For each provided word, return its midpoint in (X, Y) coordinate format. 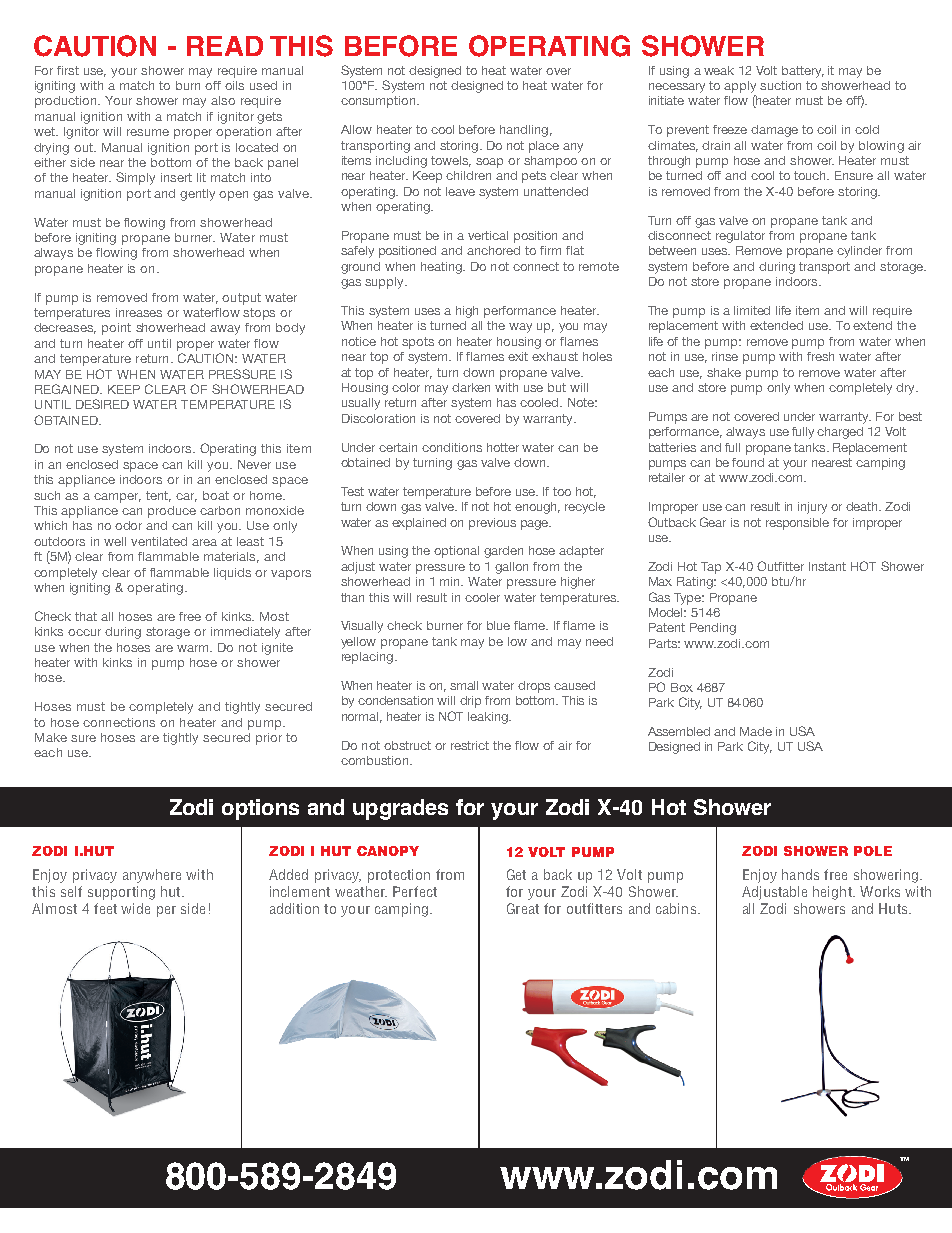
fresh (820, 356)
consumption (379, 102)
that (86, 616)
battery (803, 72)
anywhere (152, 876)
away (225, 330)
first (68, 70)
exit (518, 356)
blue (498, 625)
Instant (827, 566)
